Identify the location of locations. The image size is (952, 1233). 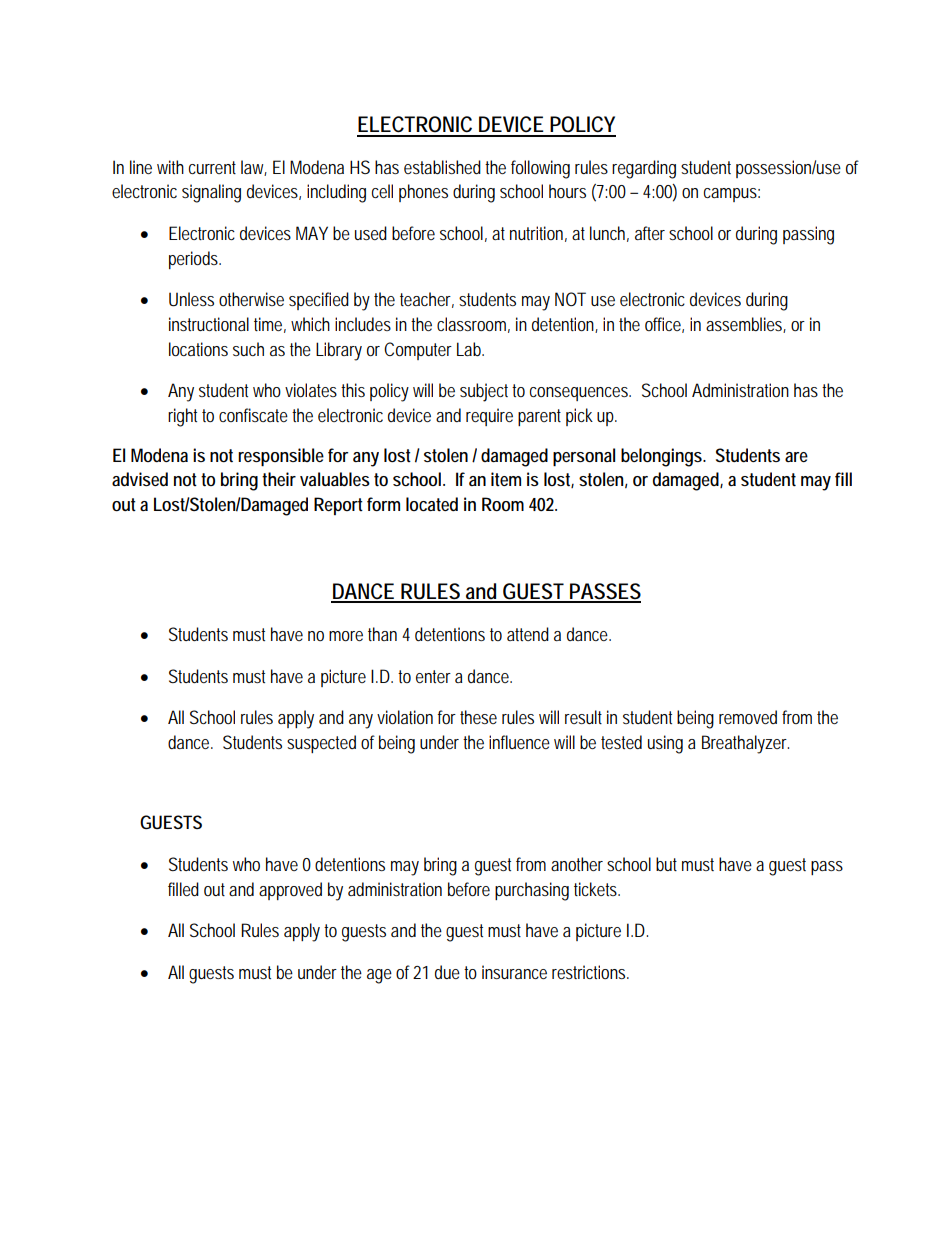
(198, 349).
